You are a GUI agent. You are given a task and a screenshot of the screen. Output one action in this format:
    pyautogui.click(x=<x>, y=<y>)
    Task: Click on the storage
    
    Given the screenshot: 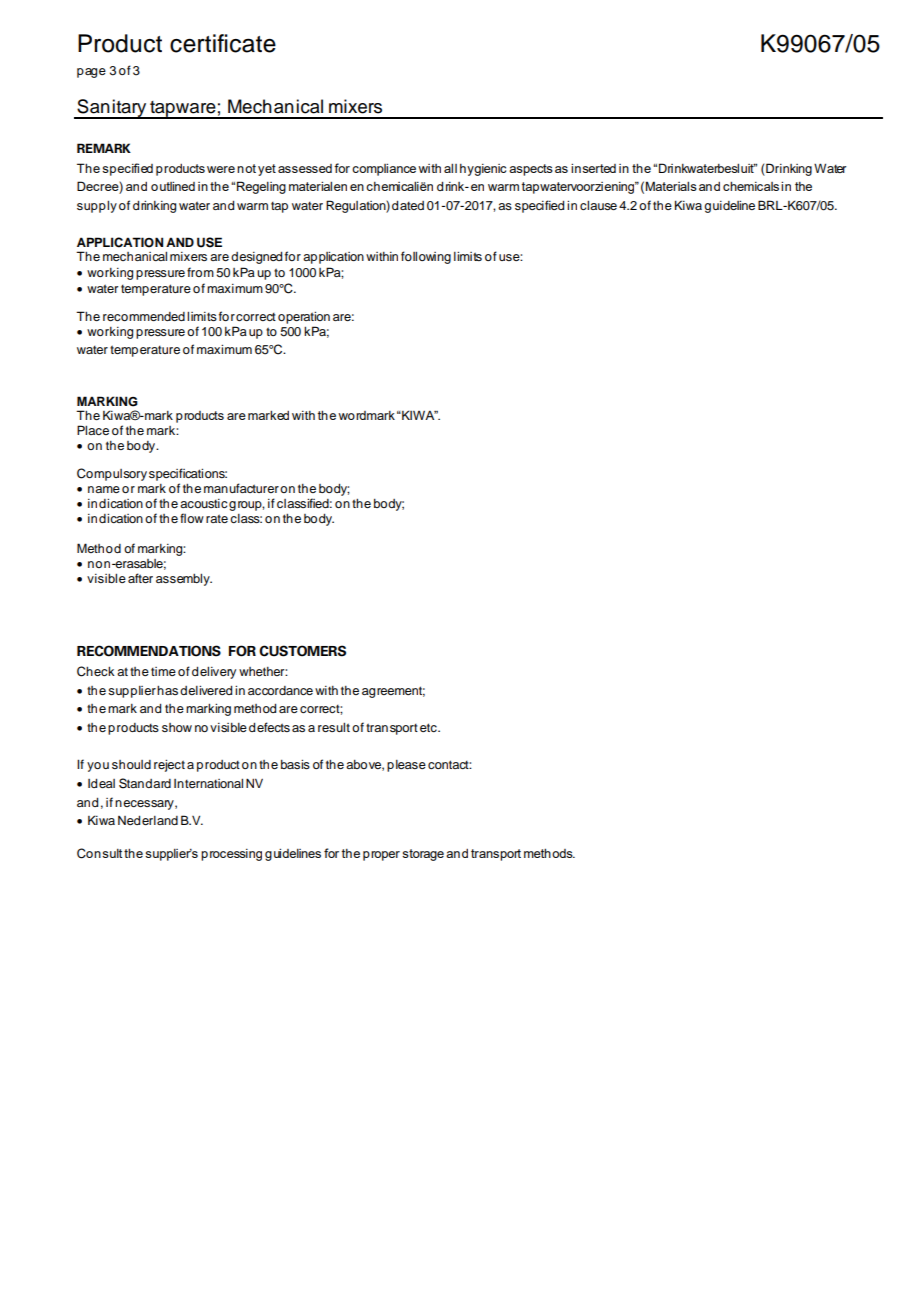 What is the action you would take?
    pyautogui.click(x=423, y=855)
